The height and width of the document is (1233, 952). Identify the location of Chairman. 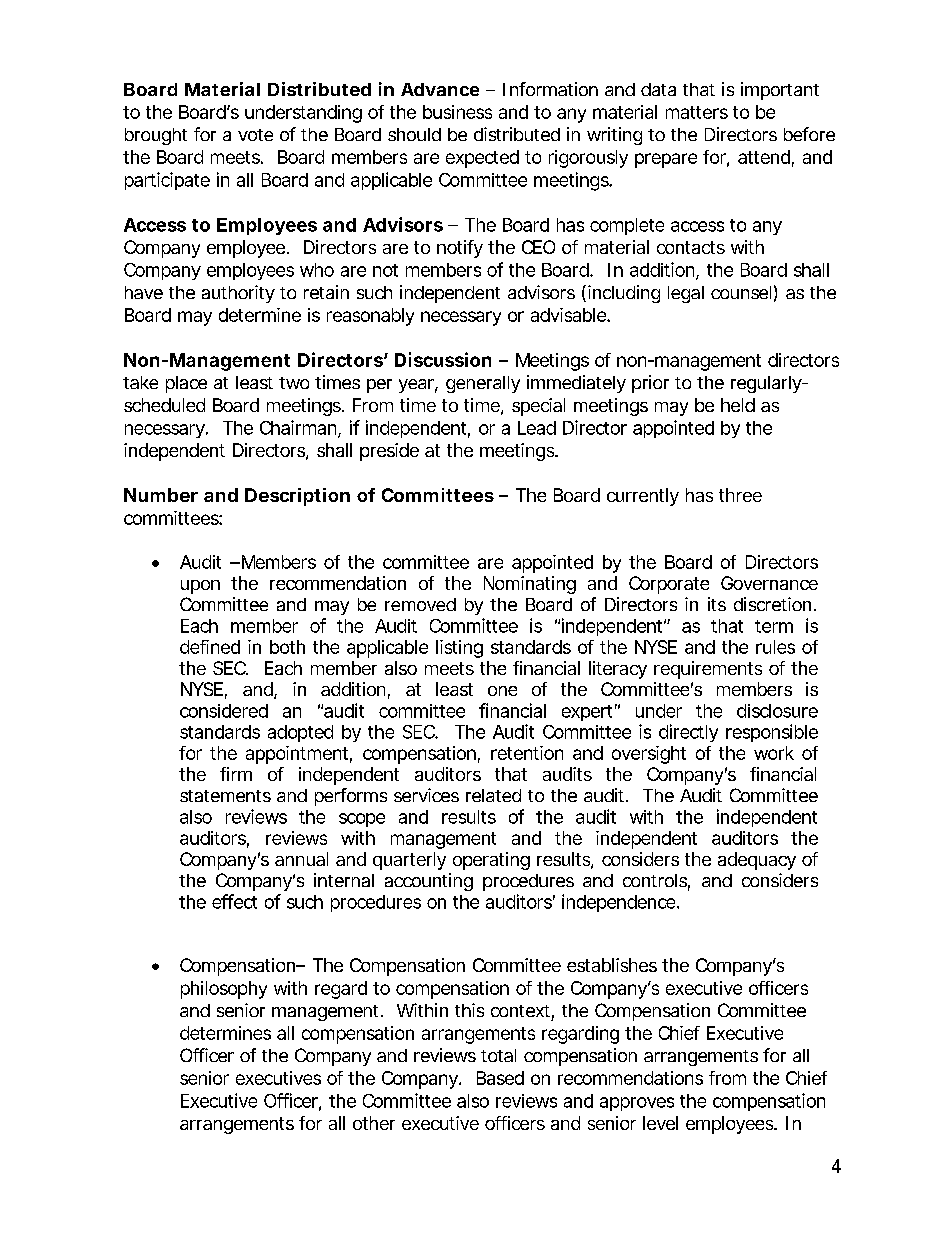
(299, 428).
